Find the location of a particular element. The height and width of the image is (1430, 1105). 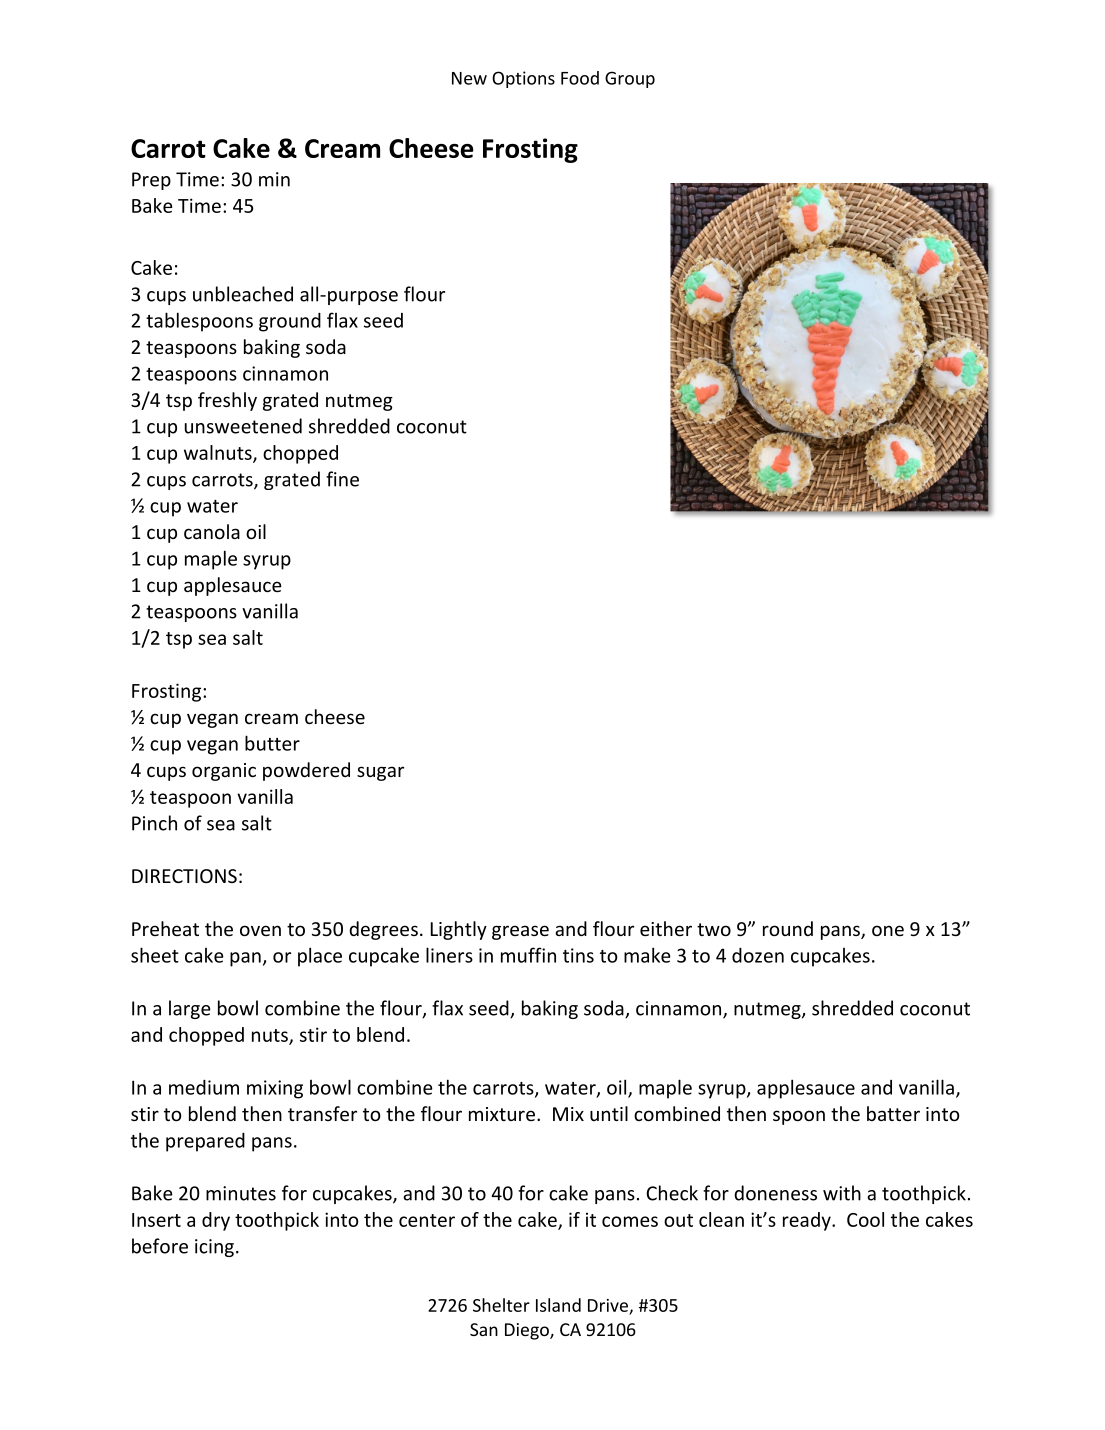

mixture is located at coordinates (502, 1114).
